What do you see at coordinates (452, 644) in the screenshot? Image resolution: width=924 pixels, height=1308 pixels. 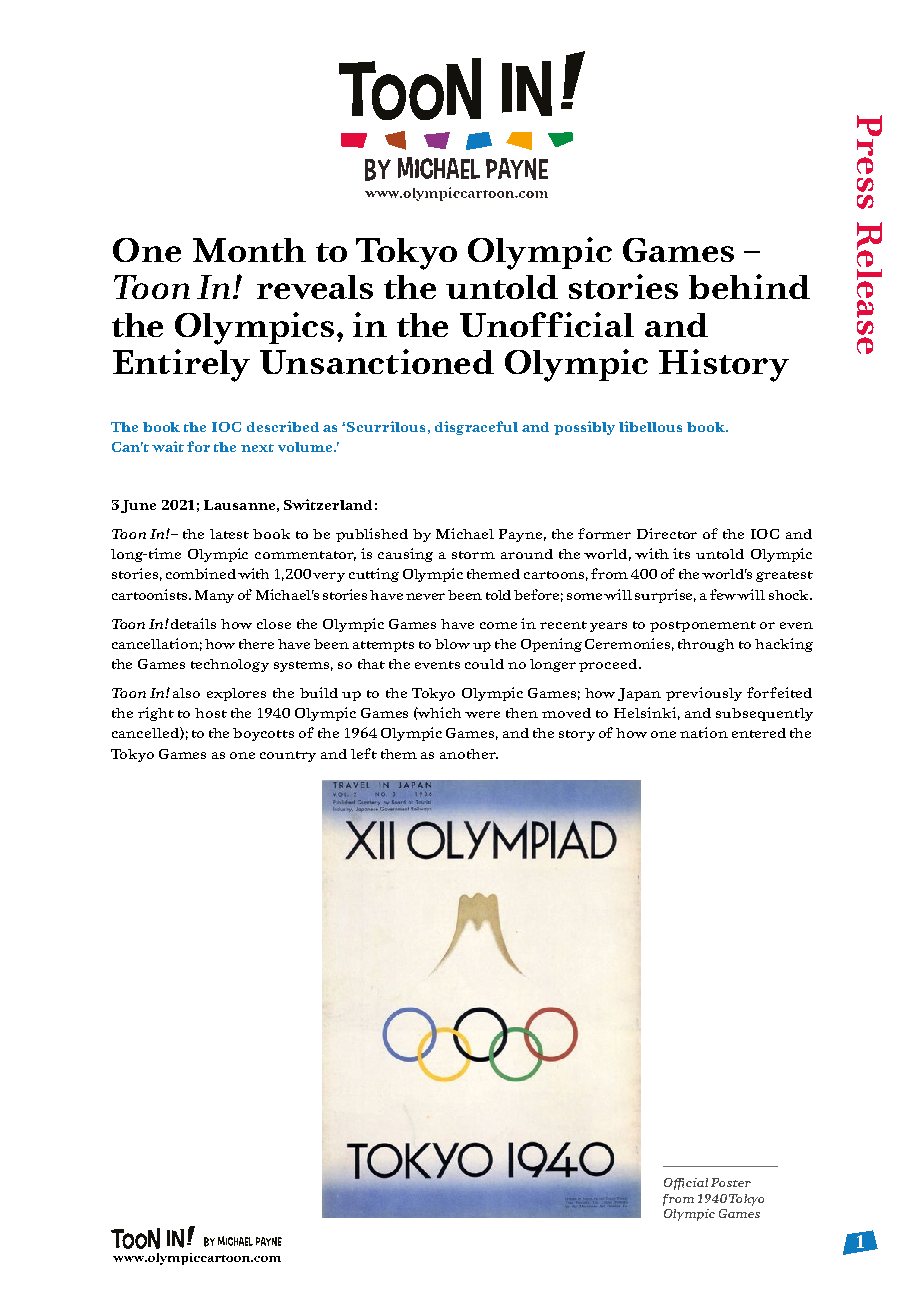 I see `blow` at bounding box center [452, 644].
